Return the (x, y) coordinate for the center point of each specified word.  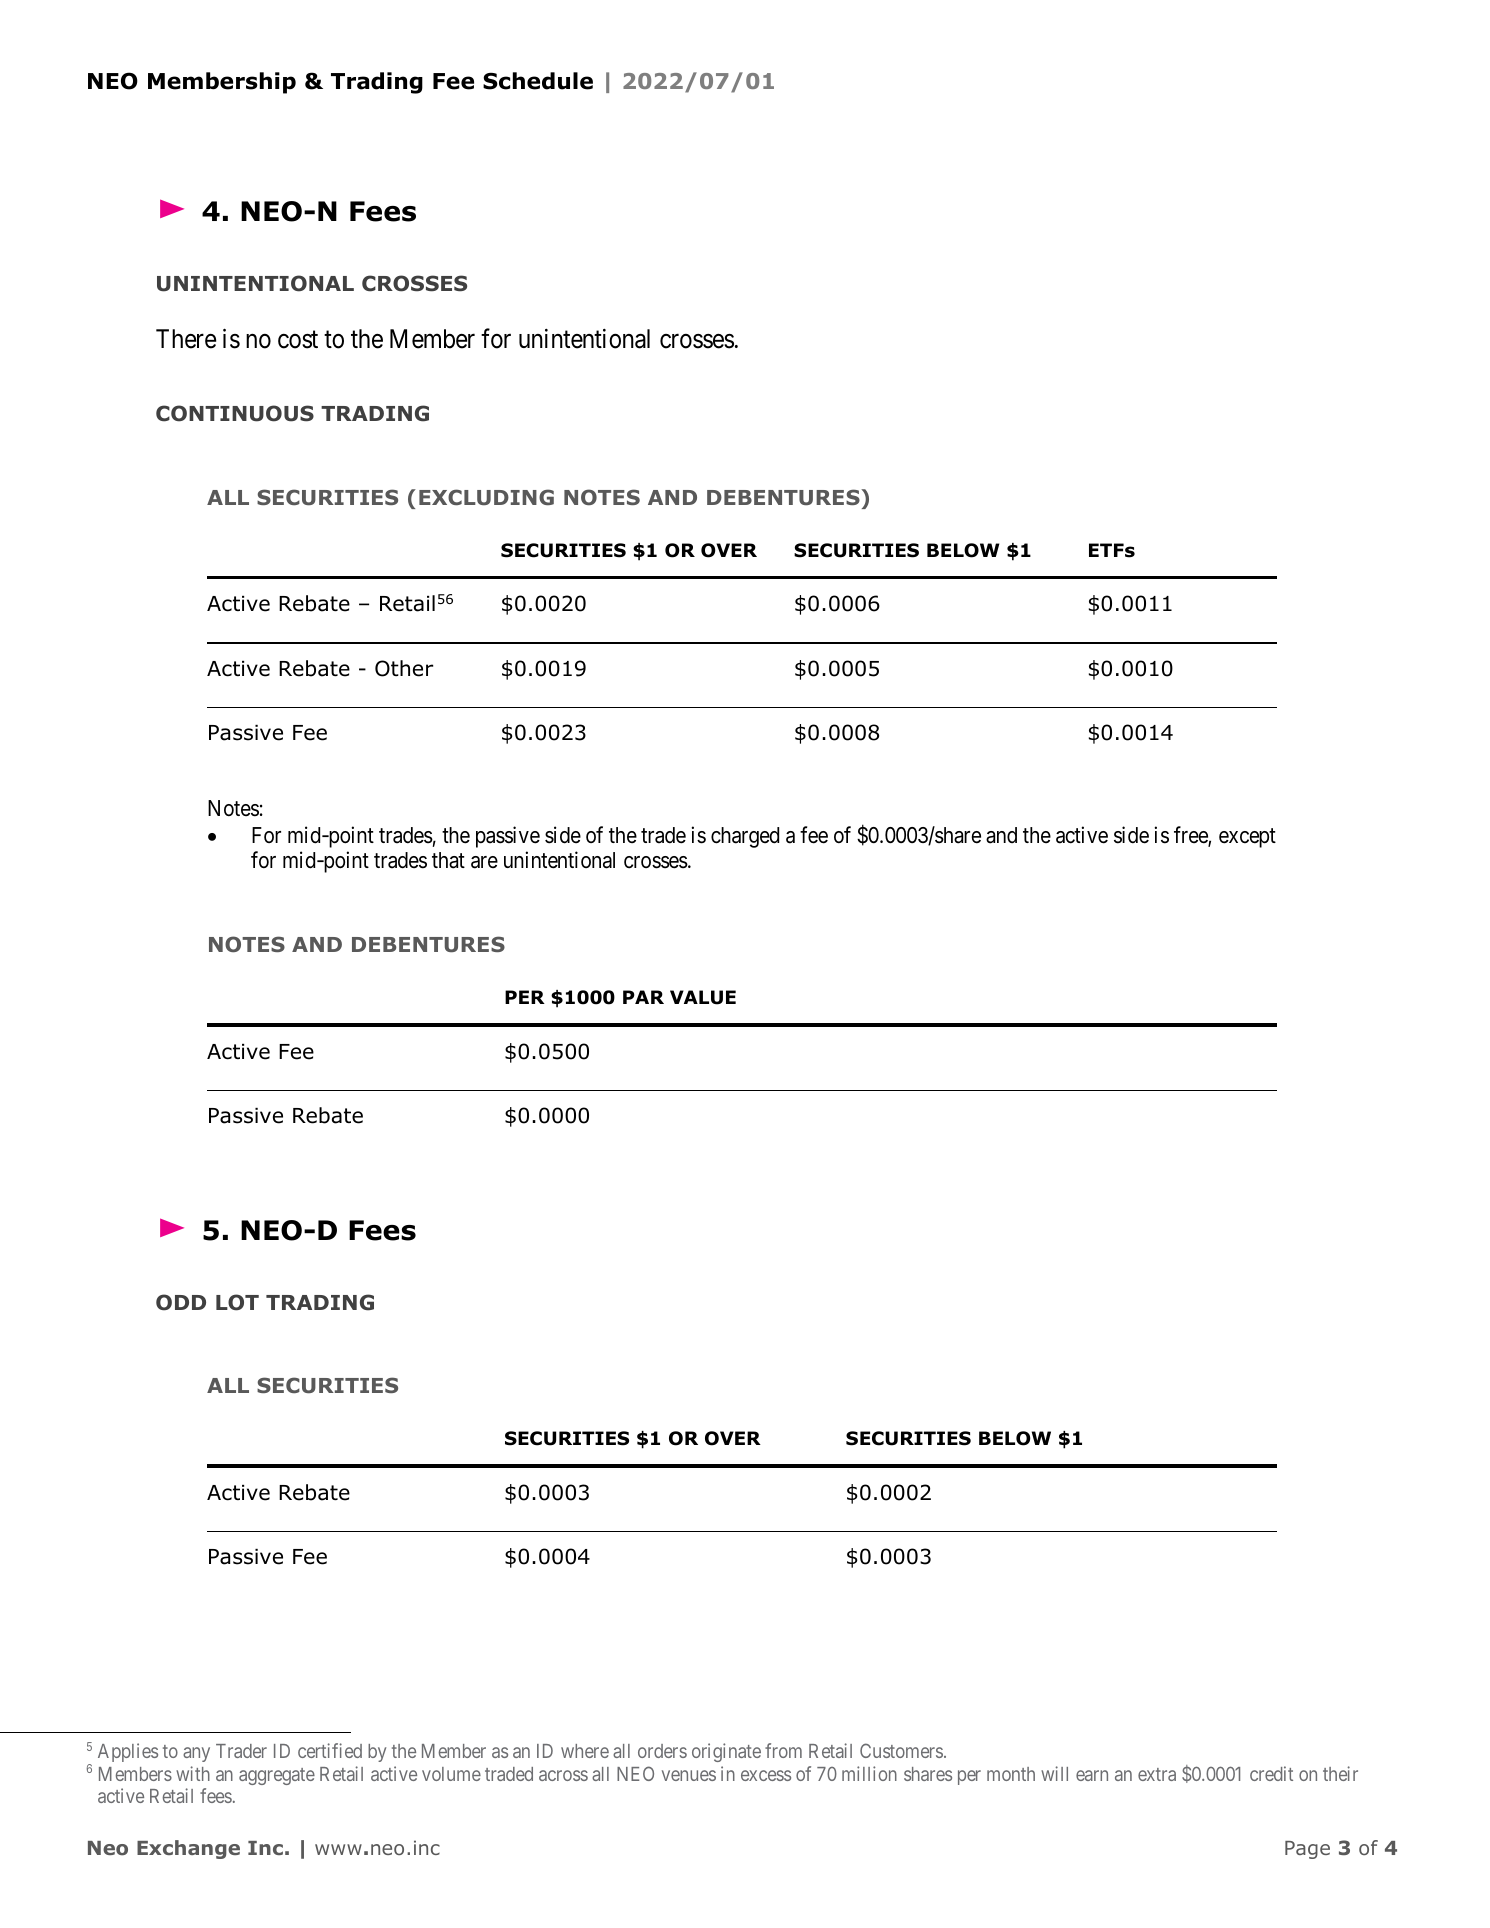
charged (745, 837)
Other (404, 668)
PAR (643, 997)
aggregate (277, 1776)
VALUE (703, 997)
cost (298, 340)
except (1247, 838)
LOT (237, 1302)
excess (766, 1775)
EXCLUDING (486, 497)
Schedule (538, 81)
